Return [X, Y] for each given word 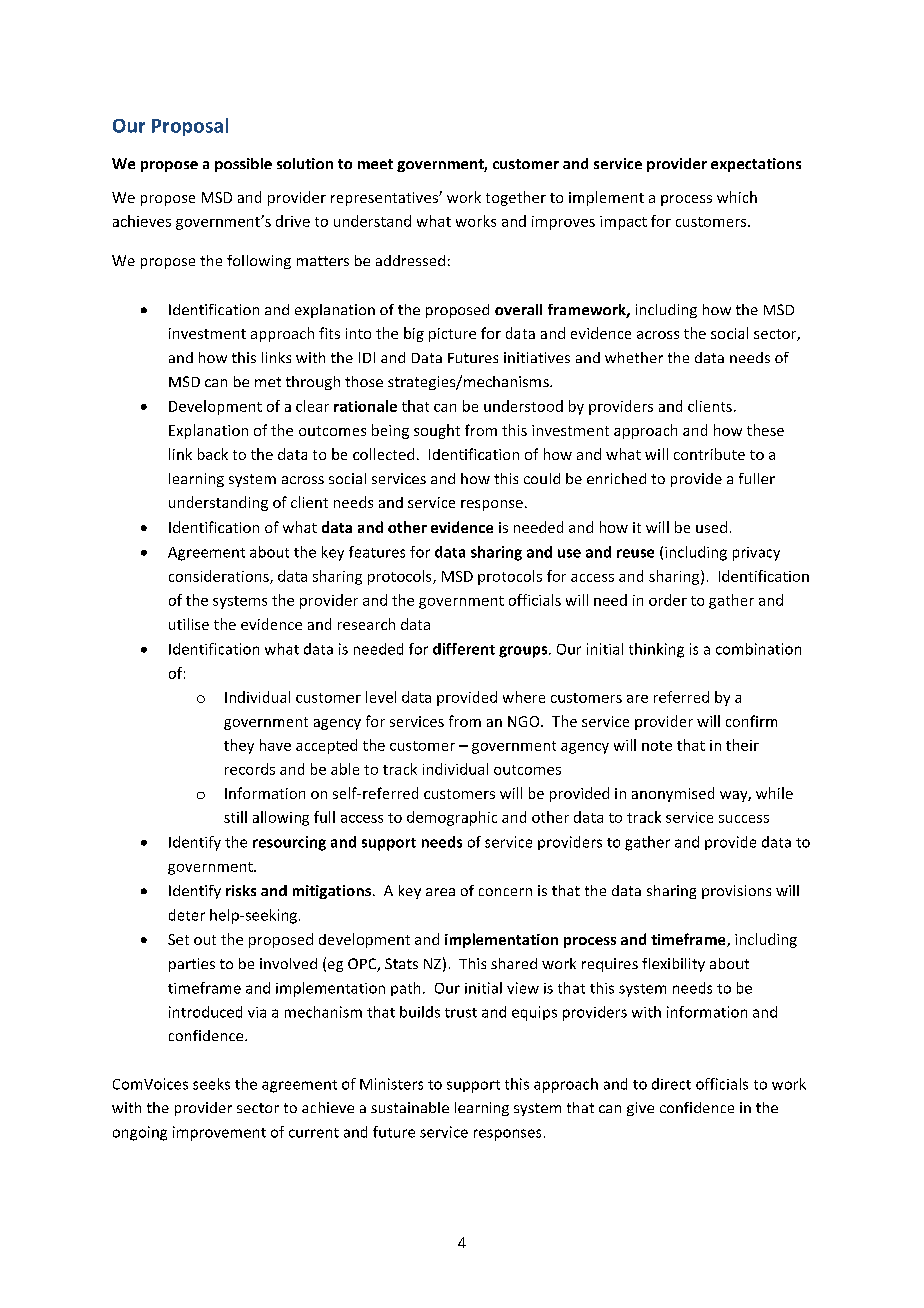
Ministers [391, 1084]
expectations [756, 165]
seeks [211, 1084]
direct [671, 1084]
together [516, 198]
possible [243, 165]
